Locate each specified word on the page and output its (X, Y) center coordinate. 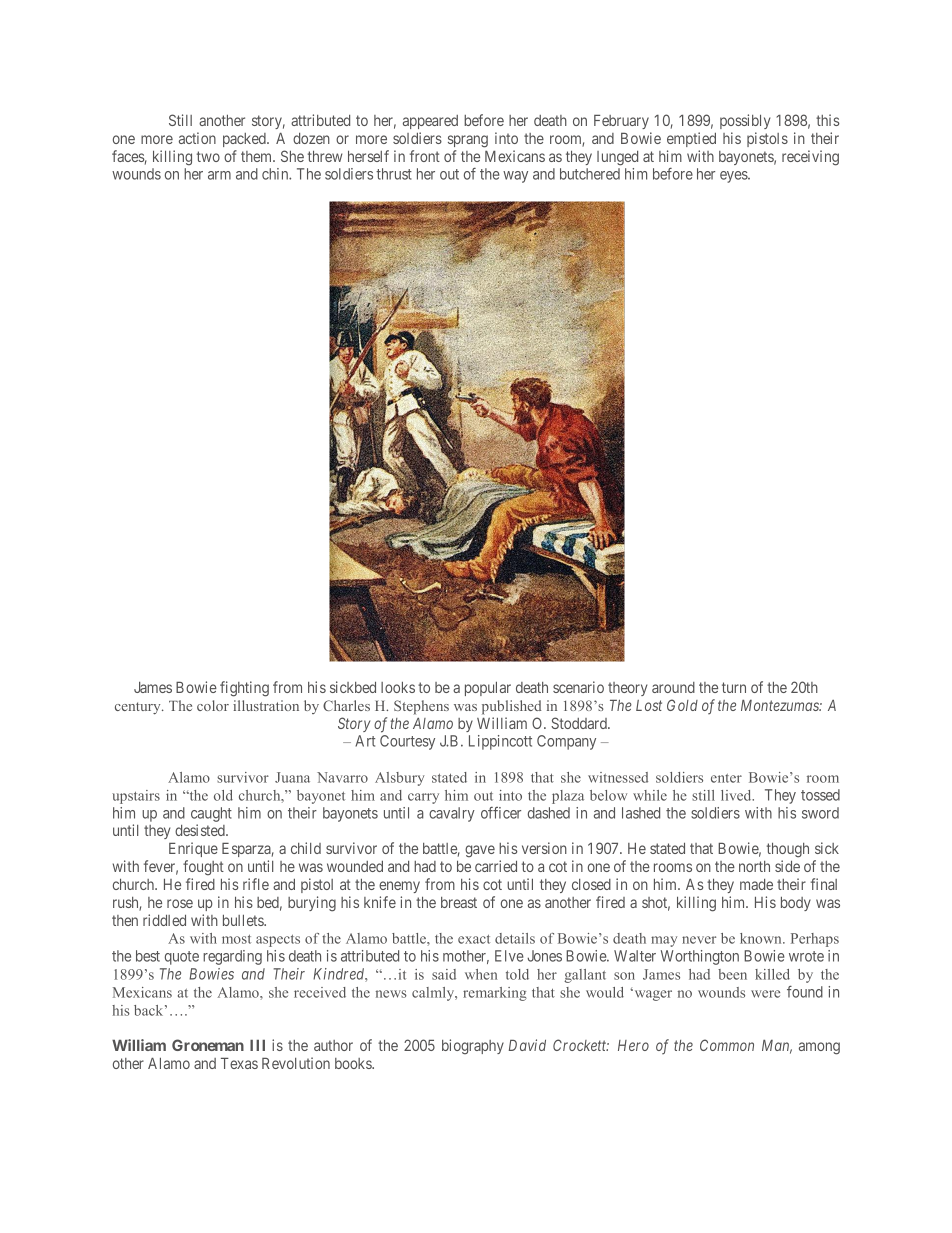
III (257, 1045)
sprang (468, 141)
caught (211, 814)
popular (488, 689)
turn (734, 687)
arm (219, 175)
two (208, 156)
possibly (745, 121)
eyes (734, 177)
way (515, 177)
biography (473, 1047)
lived (737, 795)
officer (501, 813)
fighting (244, 689)
